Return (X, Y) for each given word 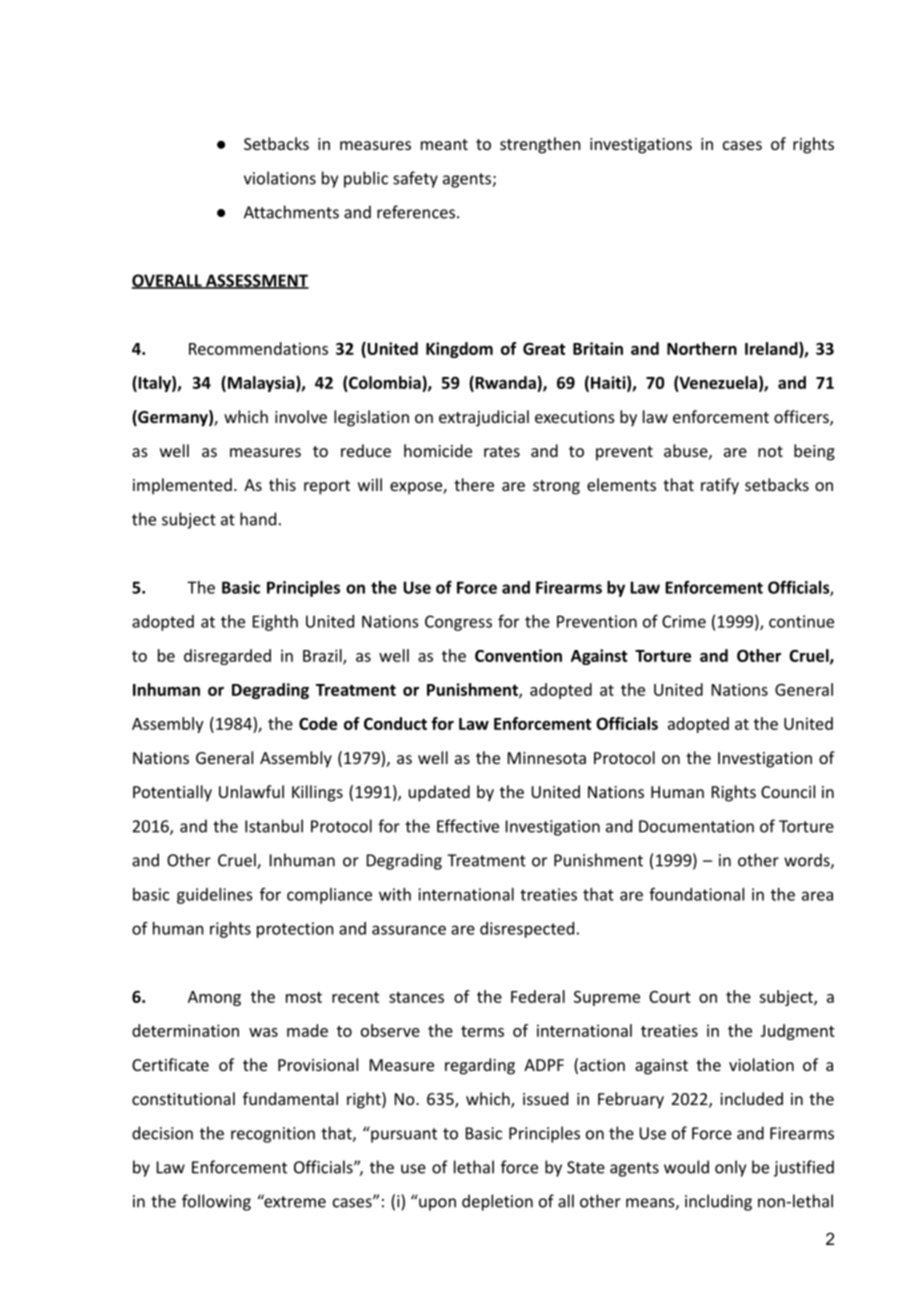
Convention (518, 655)
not (770, 451)
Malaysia (261, 384)
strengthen (540, 145)
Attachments (291, 212)
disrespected (527, 930)
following (216, 1202)
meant (444, 144)
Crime (684, 621)
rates (502, 451)
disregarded (227, 657)
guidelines (214, 896)
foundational (696, 894)
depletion (497, 1202)
